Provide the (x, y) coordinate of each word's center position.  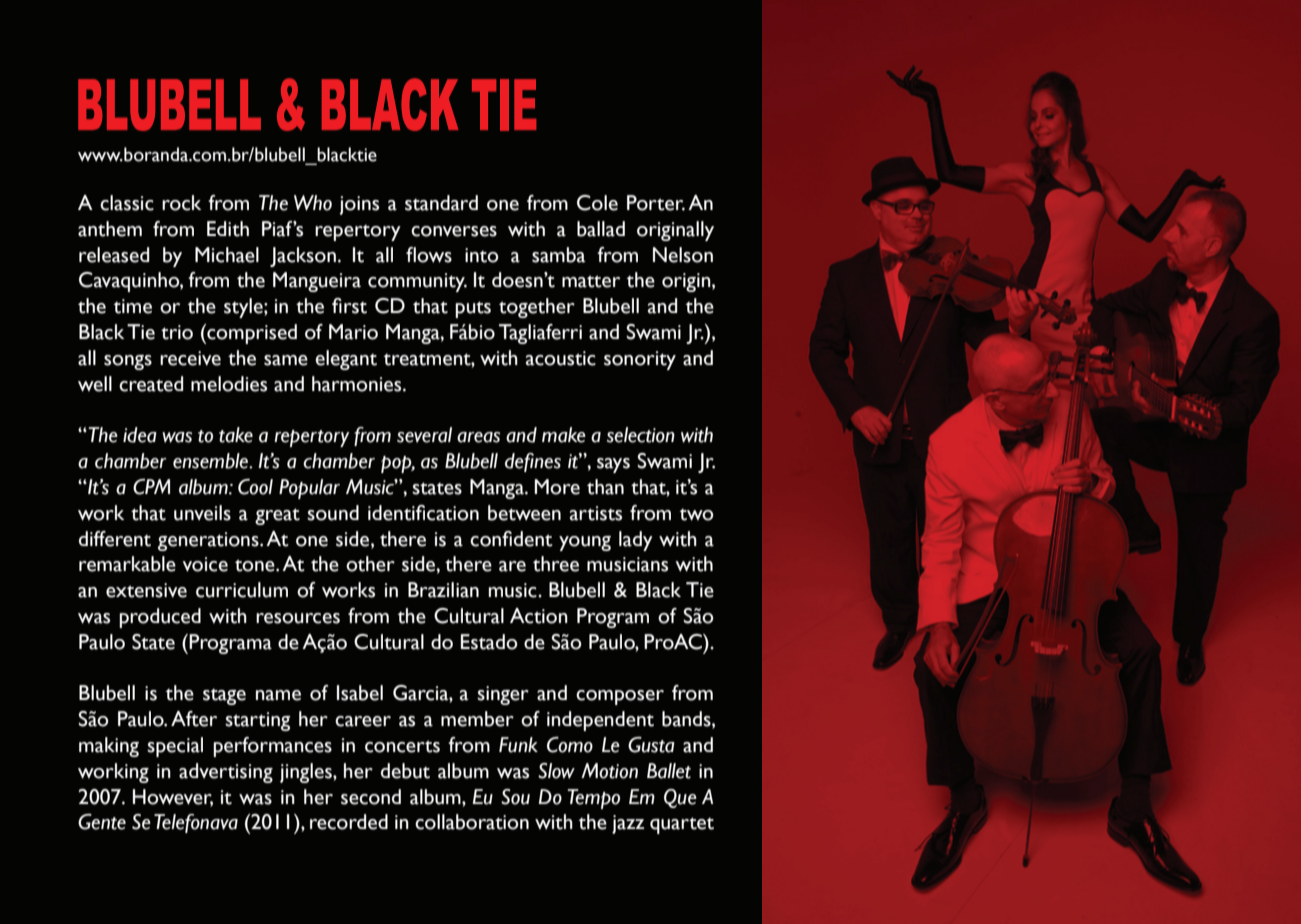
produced (160, 618)
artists (596, 513)
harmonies (358, 384)
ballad (601, 229)
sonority (640, 360)
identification (423, 513)
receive (190, 358)
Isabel (360, 693)
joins (359, 205)
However (173, 797)
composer (620, 697)
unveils (202, 513)
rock (181, 203)
